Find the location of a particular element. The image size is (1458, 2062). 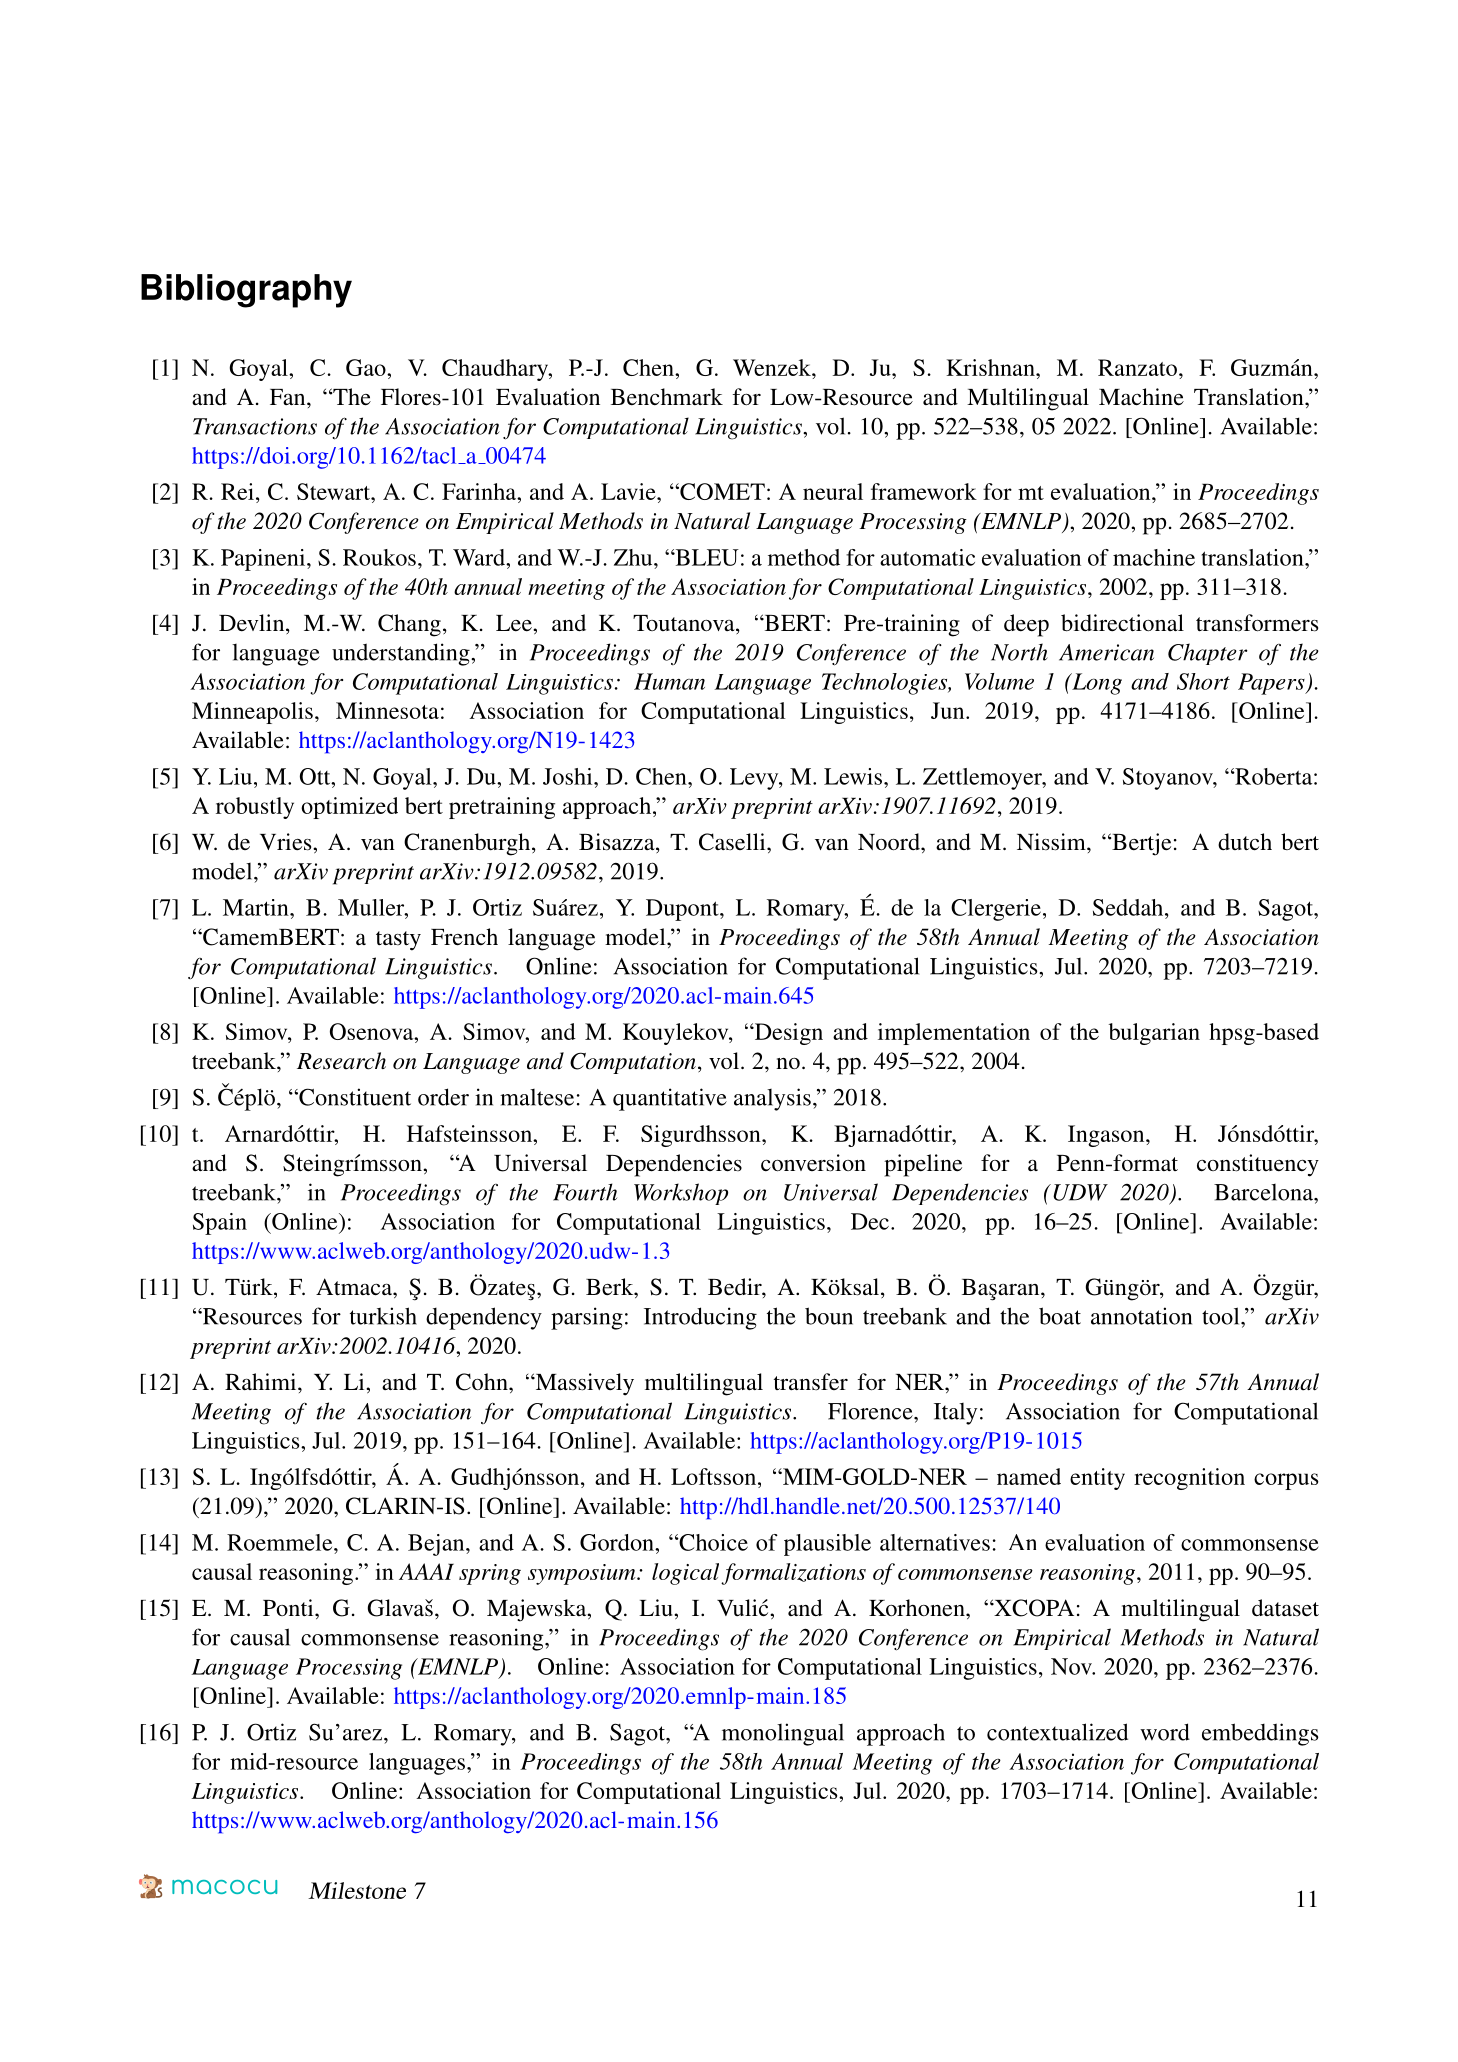

Krishnan is located at coordinates (991, 367).
